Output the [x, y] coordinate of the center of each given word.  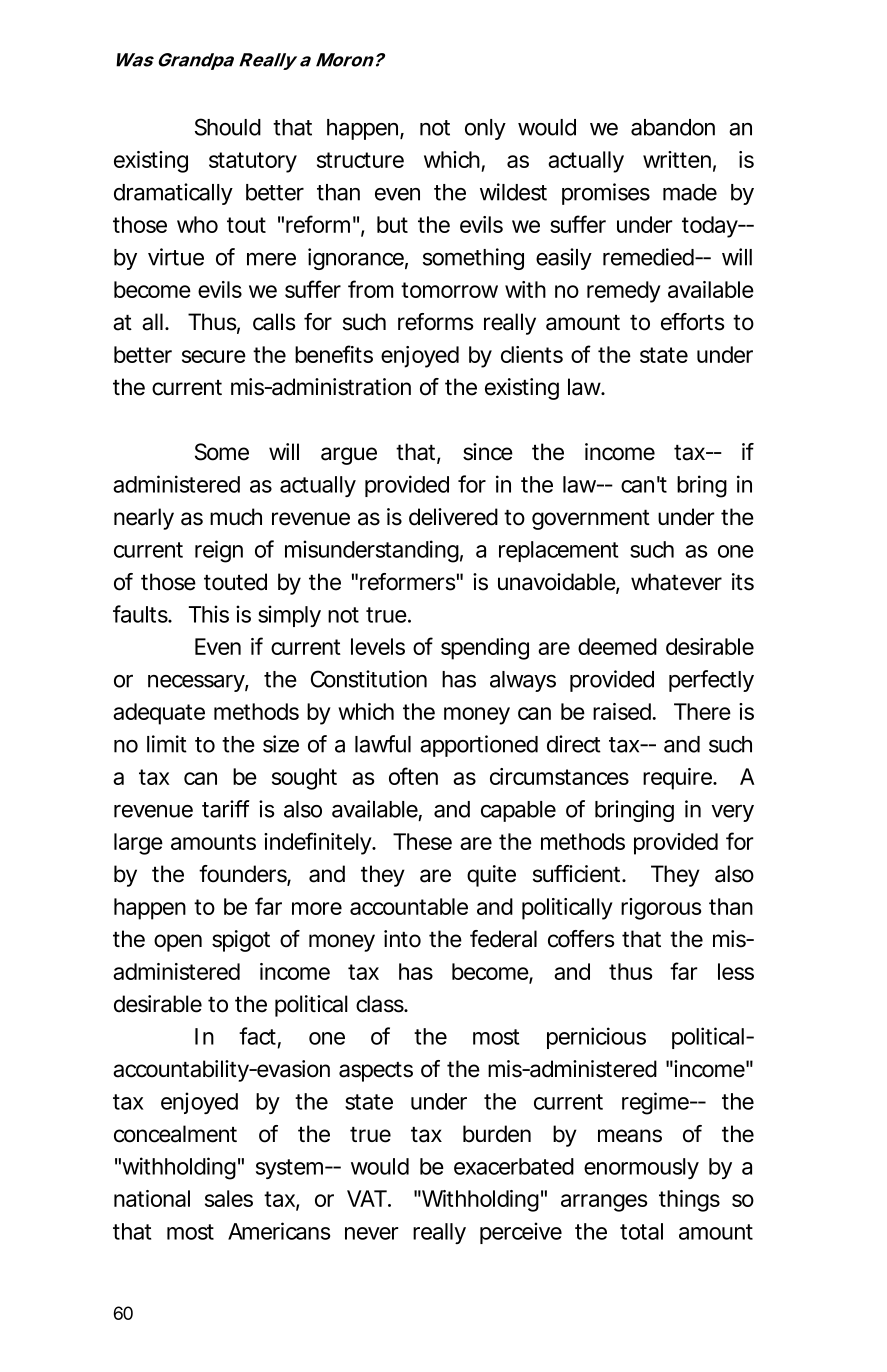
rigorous [661, 909]
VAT [367, 1198]
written [677, 159]
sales [229, 1198]
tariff [226, 809]
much [236, 517]
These [422, 841]
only [485, 129]
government [591, 520]
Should [228, 127]
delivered [453, 517]
